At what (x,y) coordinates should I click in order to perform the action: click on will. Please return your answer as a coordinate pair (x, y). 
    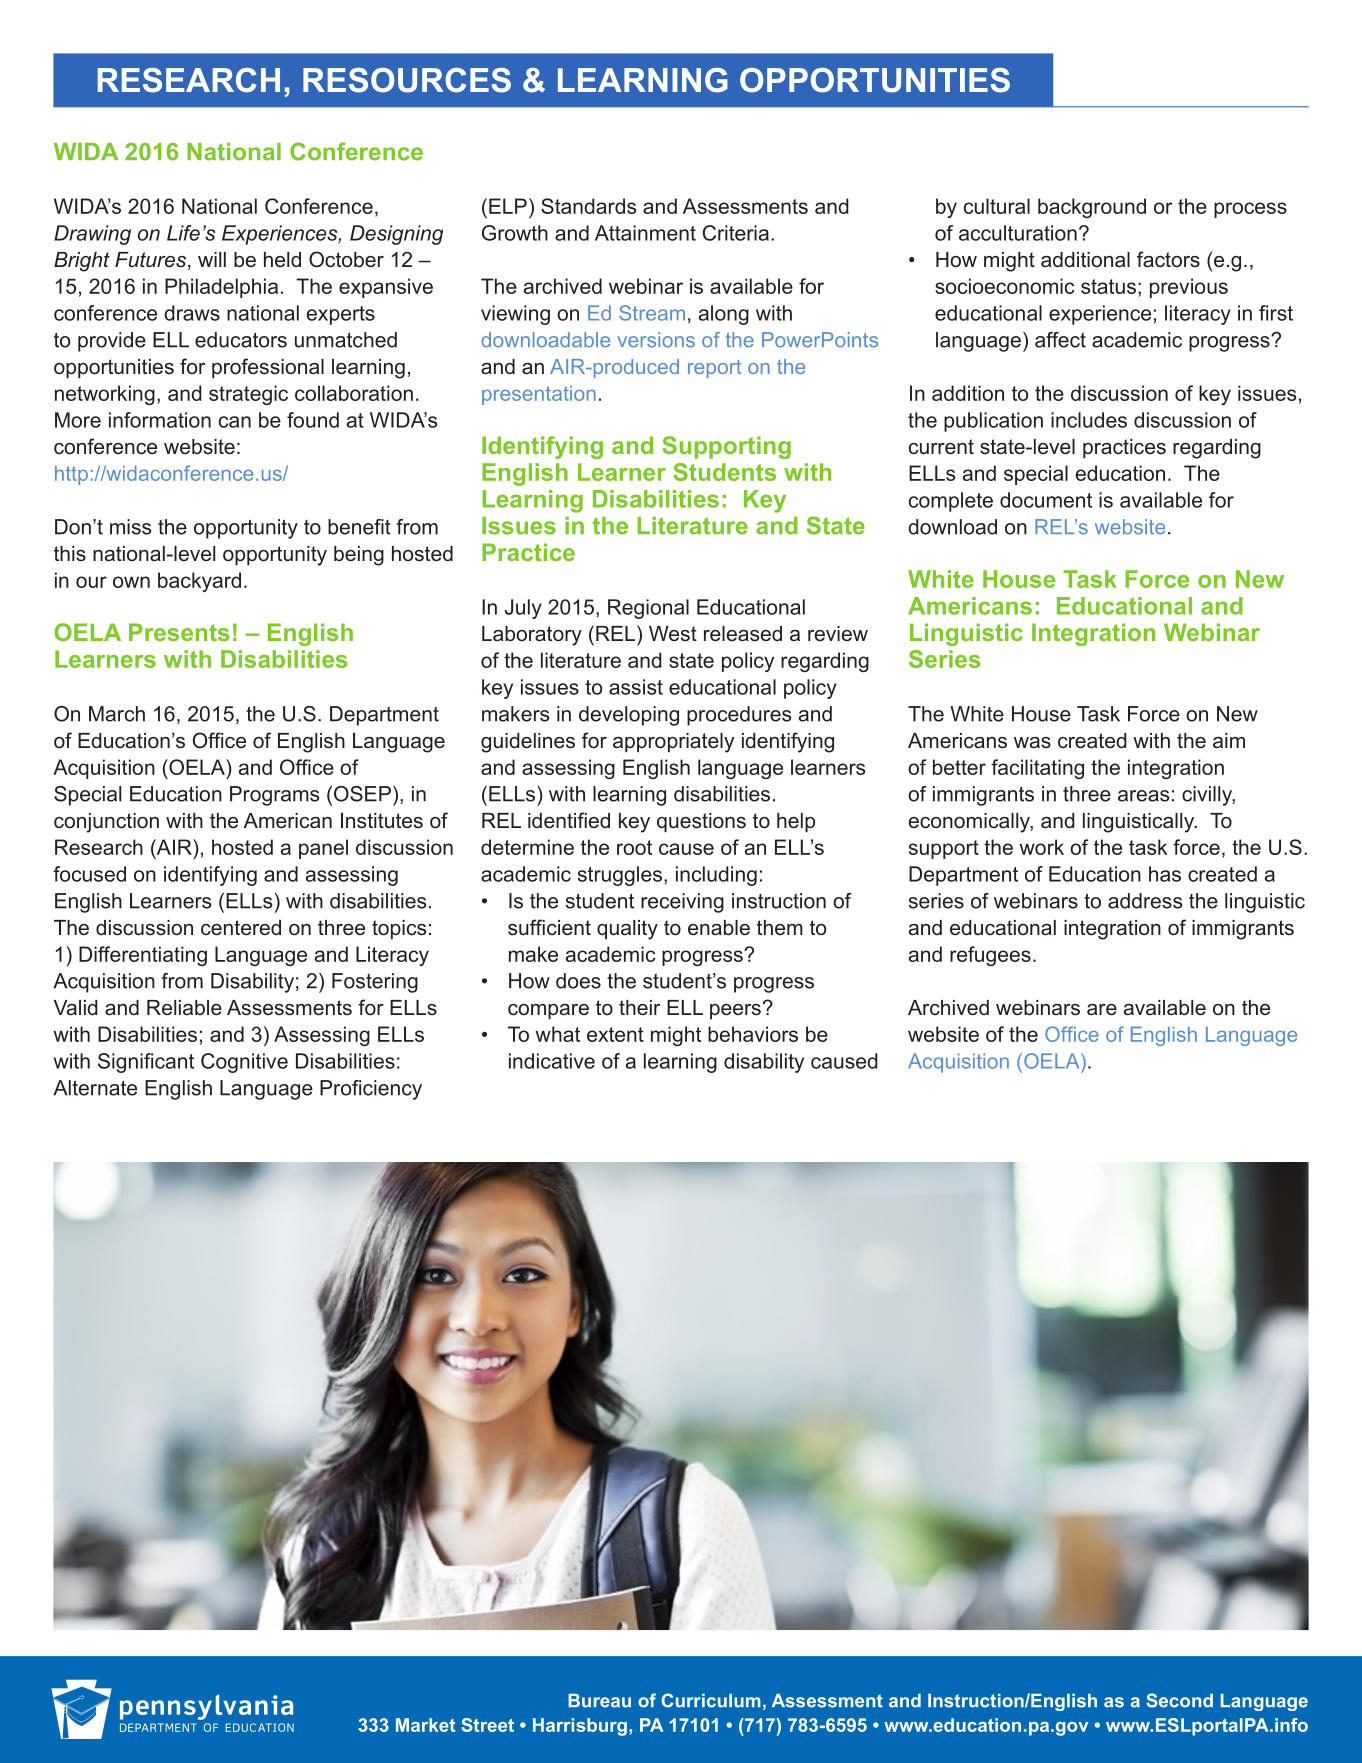
    Looking at the image, I should click on (212, 259).
